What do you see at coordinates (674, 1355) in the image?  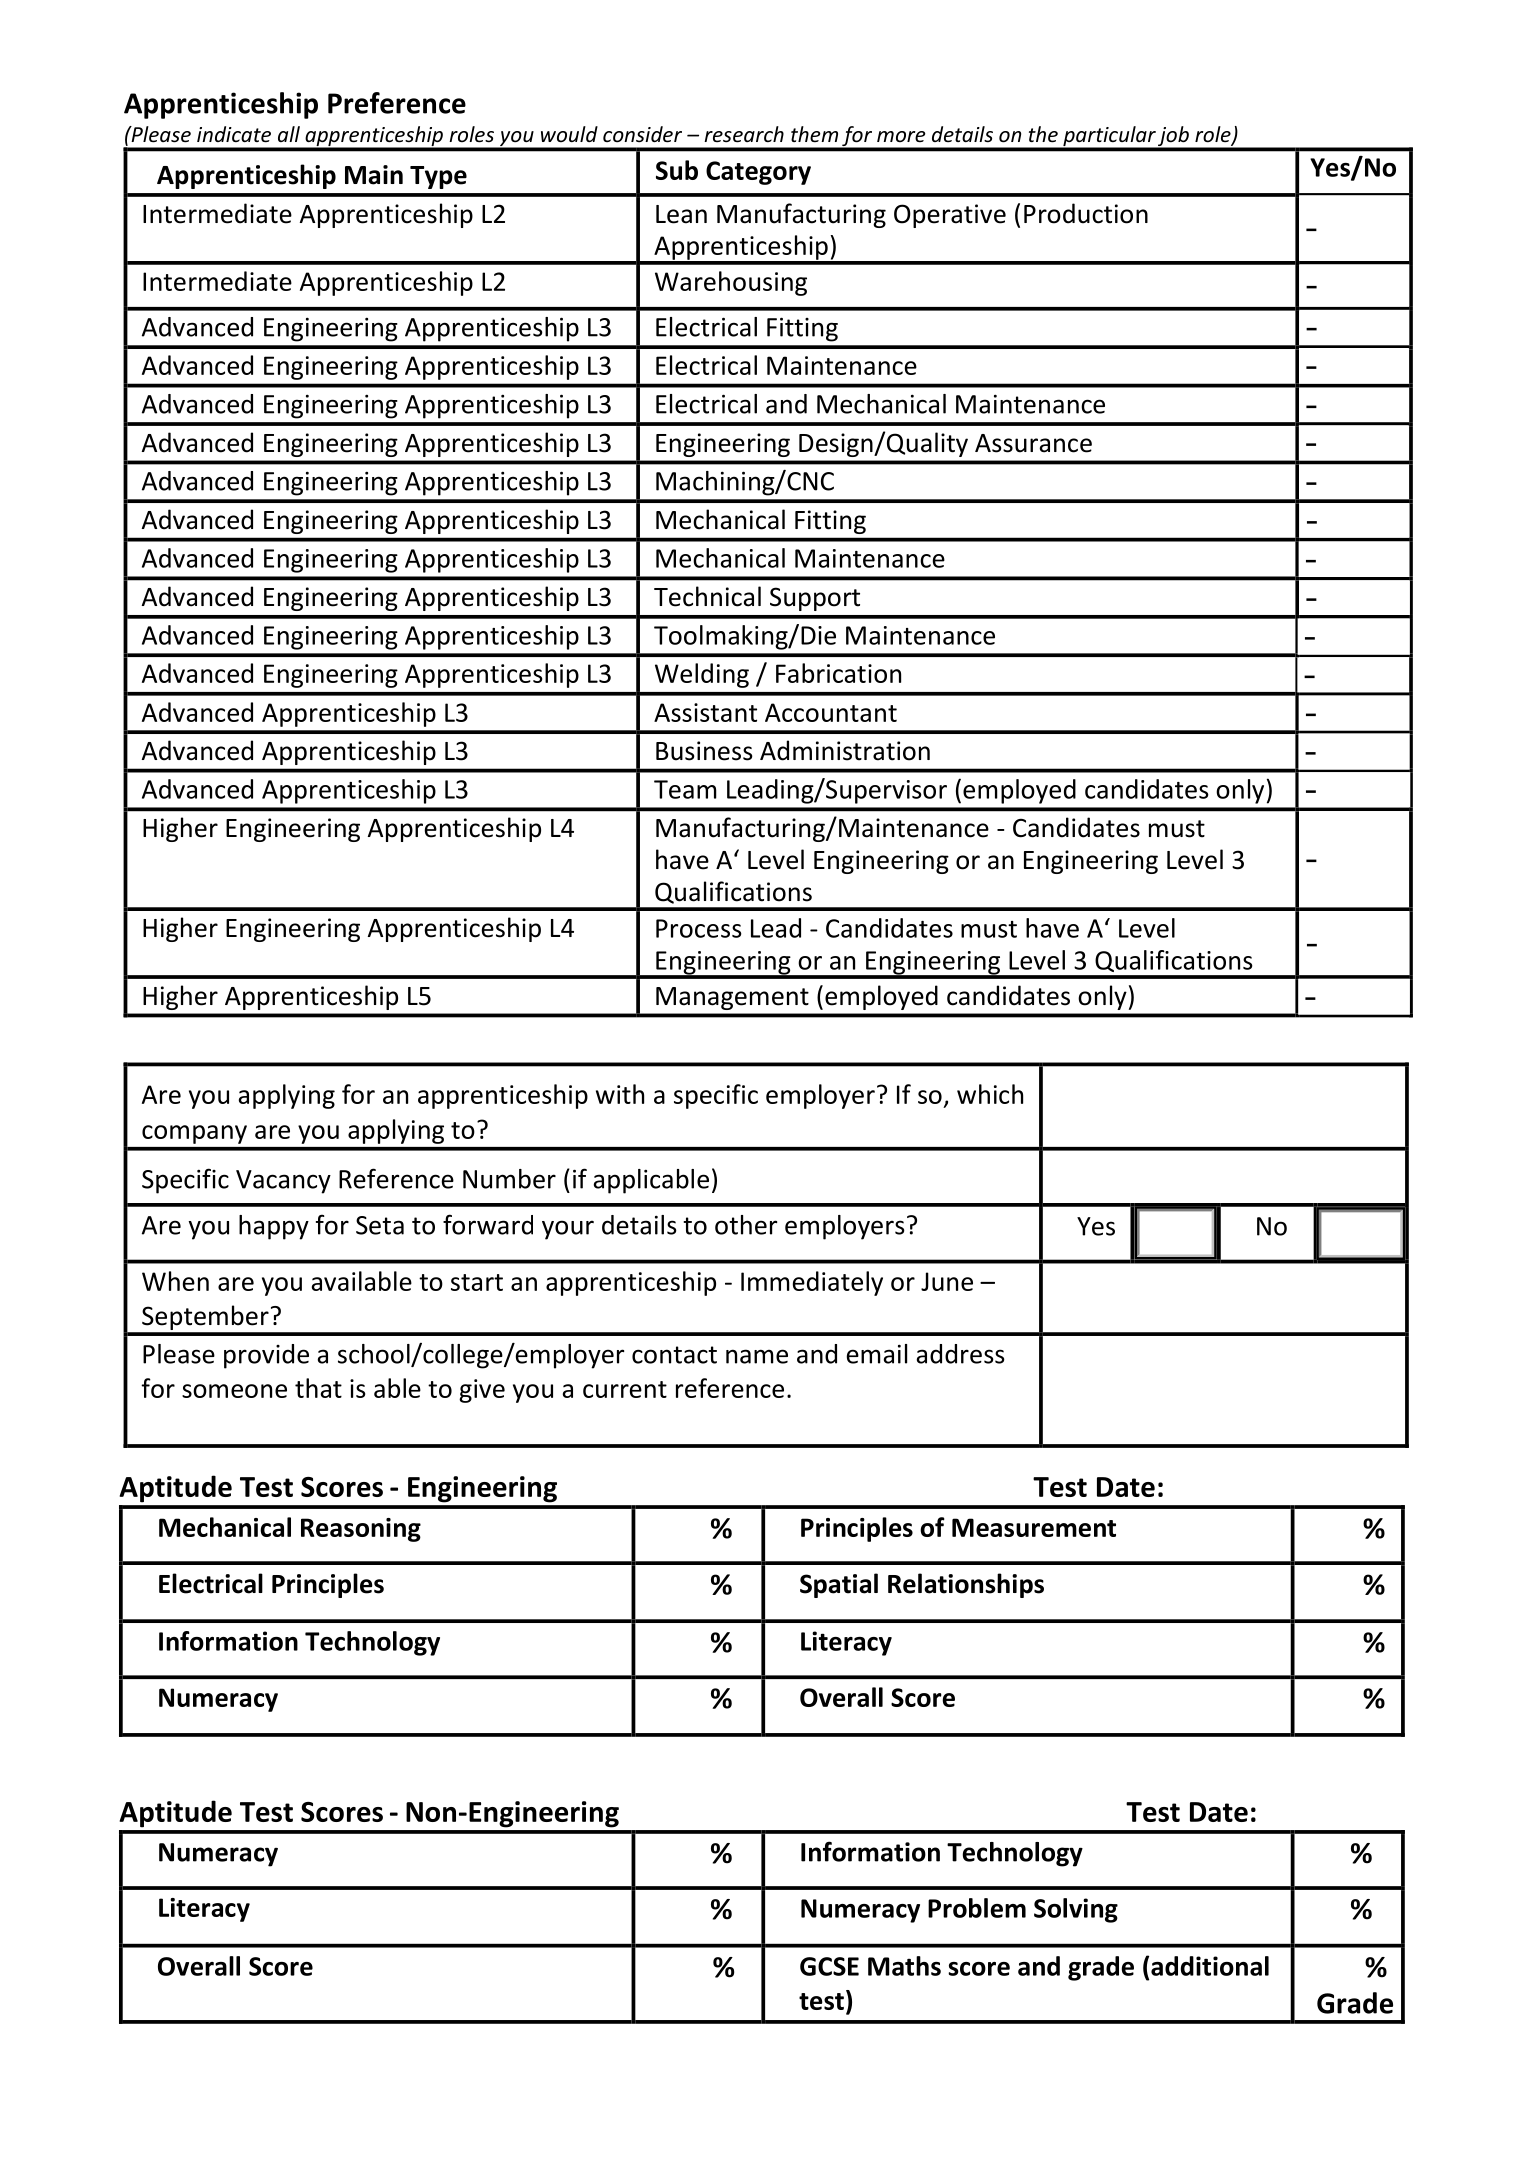 I see `contact` at bounding box center [674, 1355].
